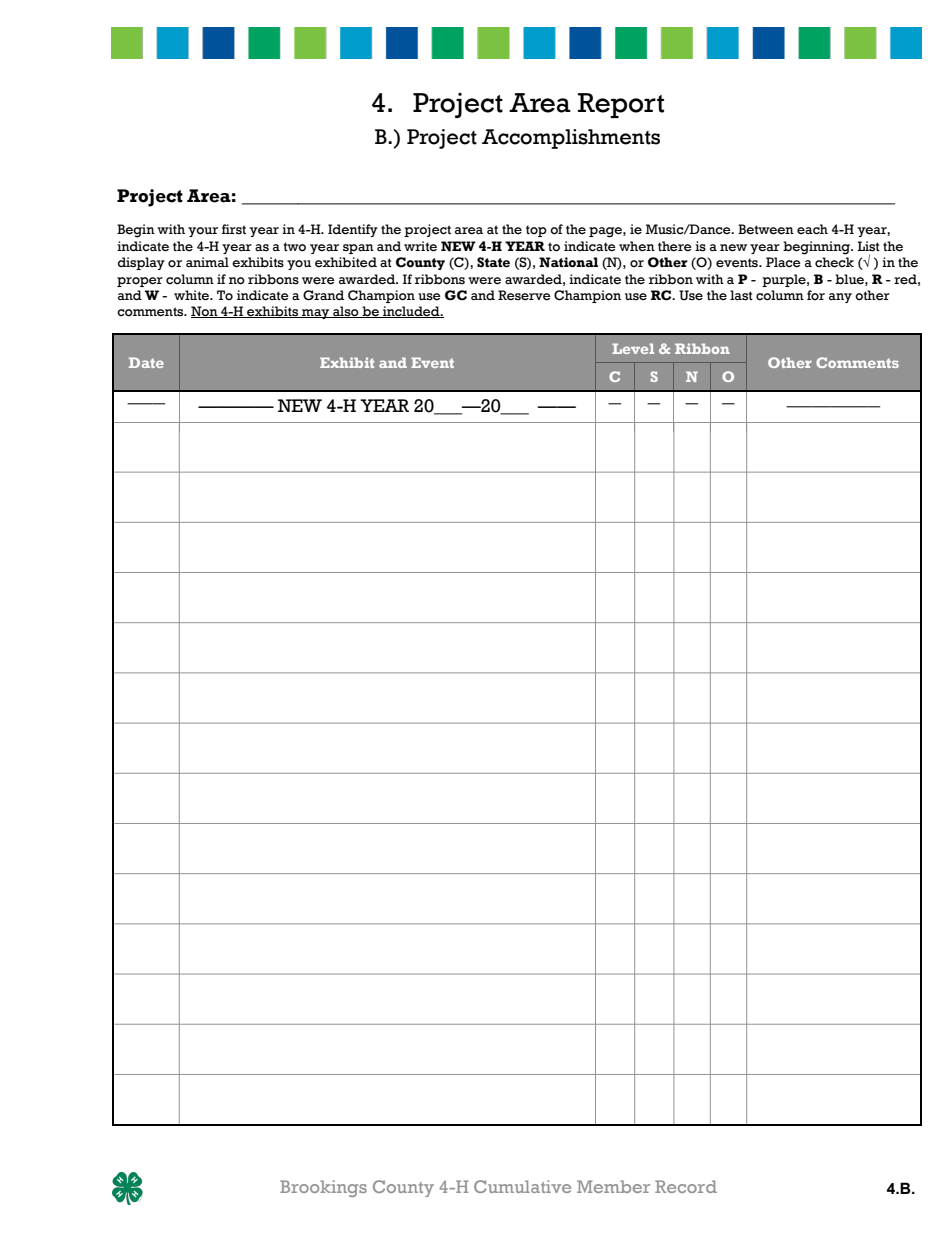 The width and height of the document is (952, 1233). I want to click on Between, so click(766, 229).
